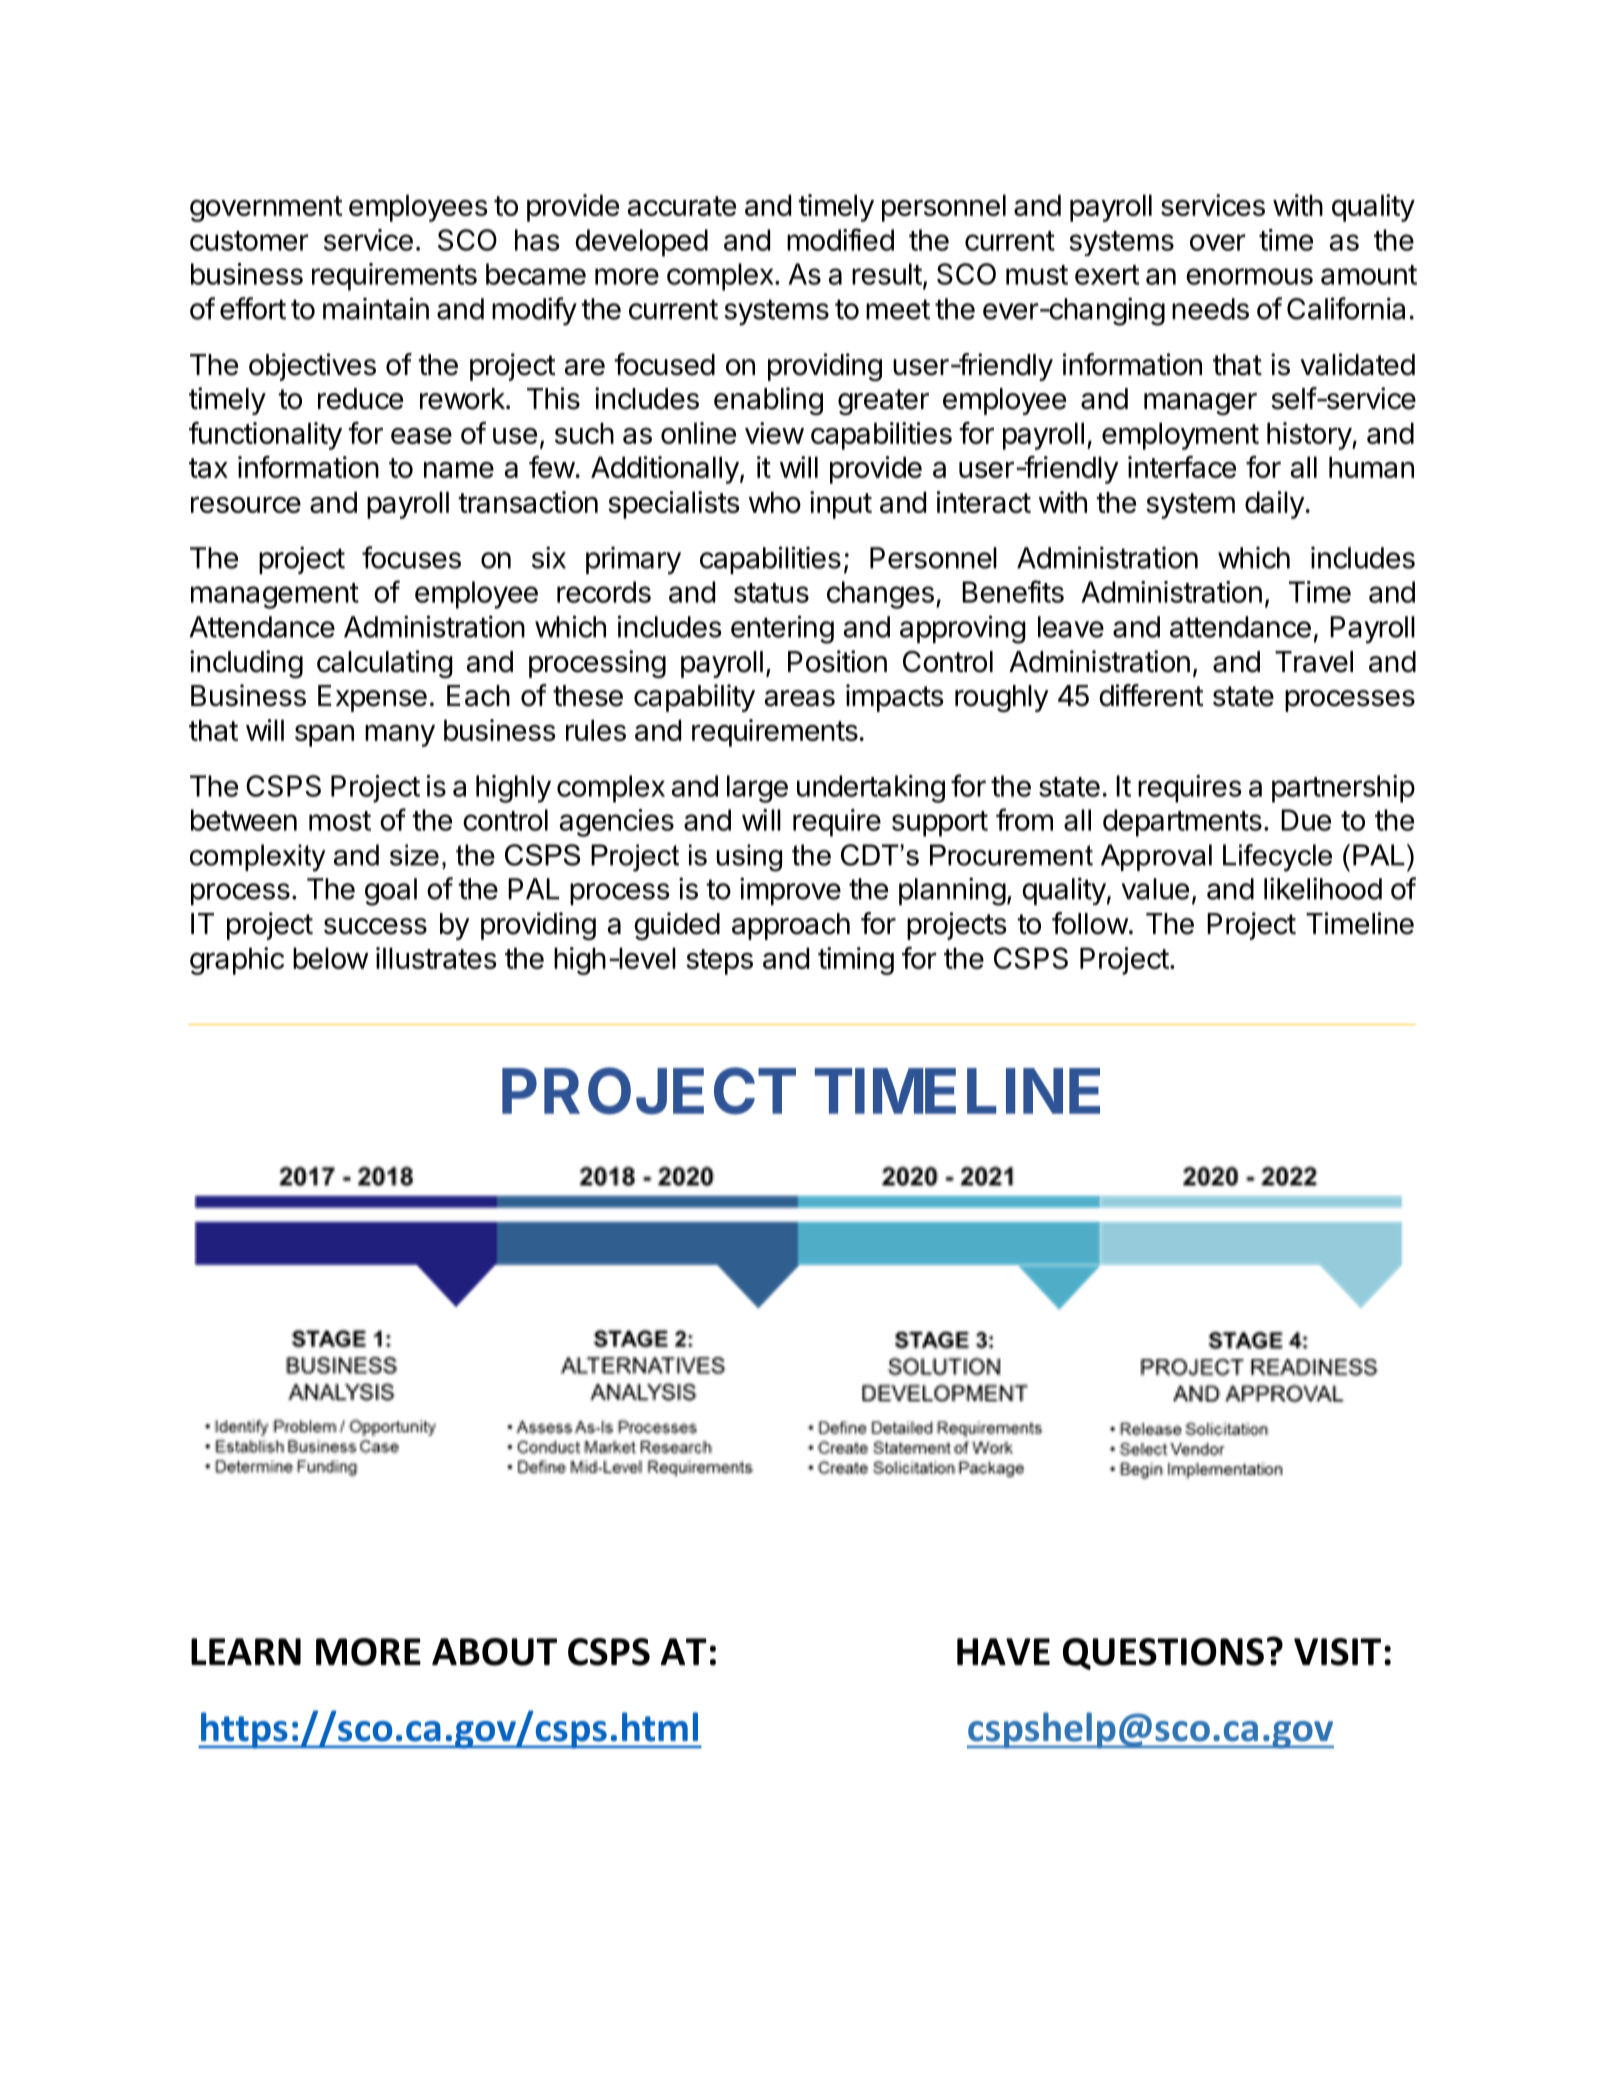 Image resolution: width=1604 pixels, height=2076 pixels. I want to click on QUESTIONS, so click(1163, 1654).
